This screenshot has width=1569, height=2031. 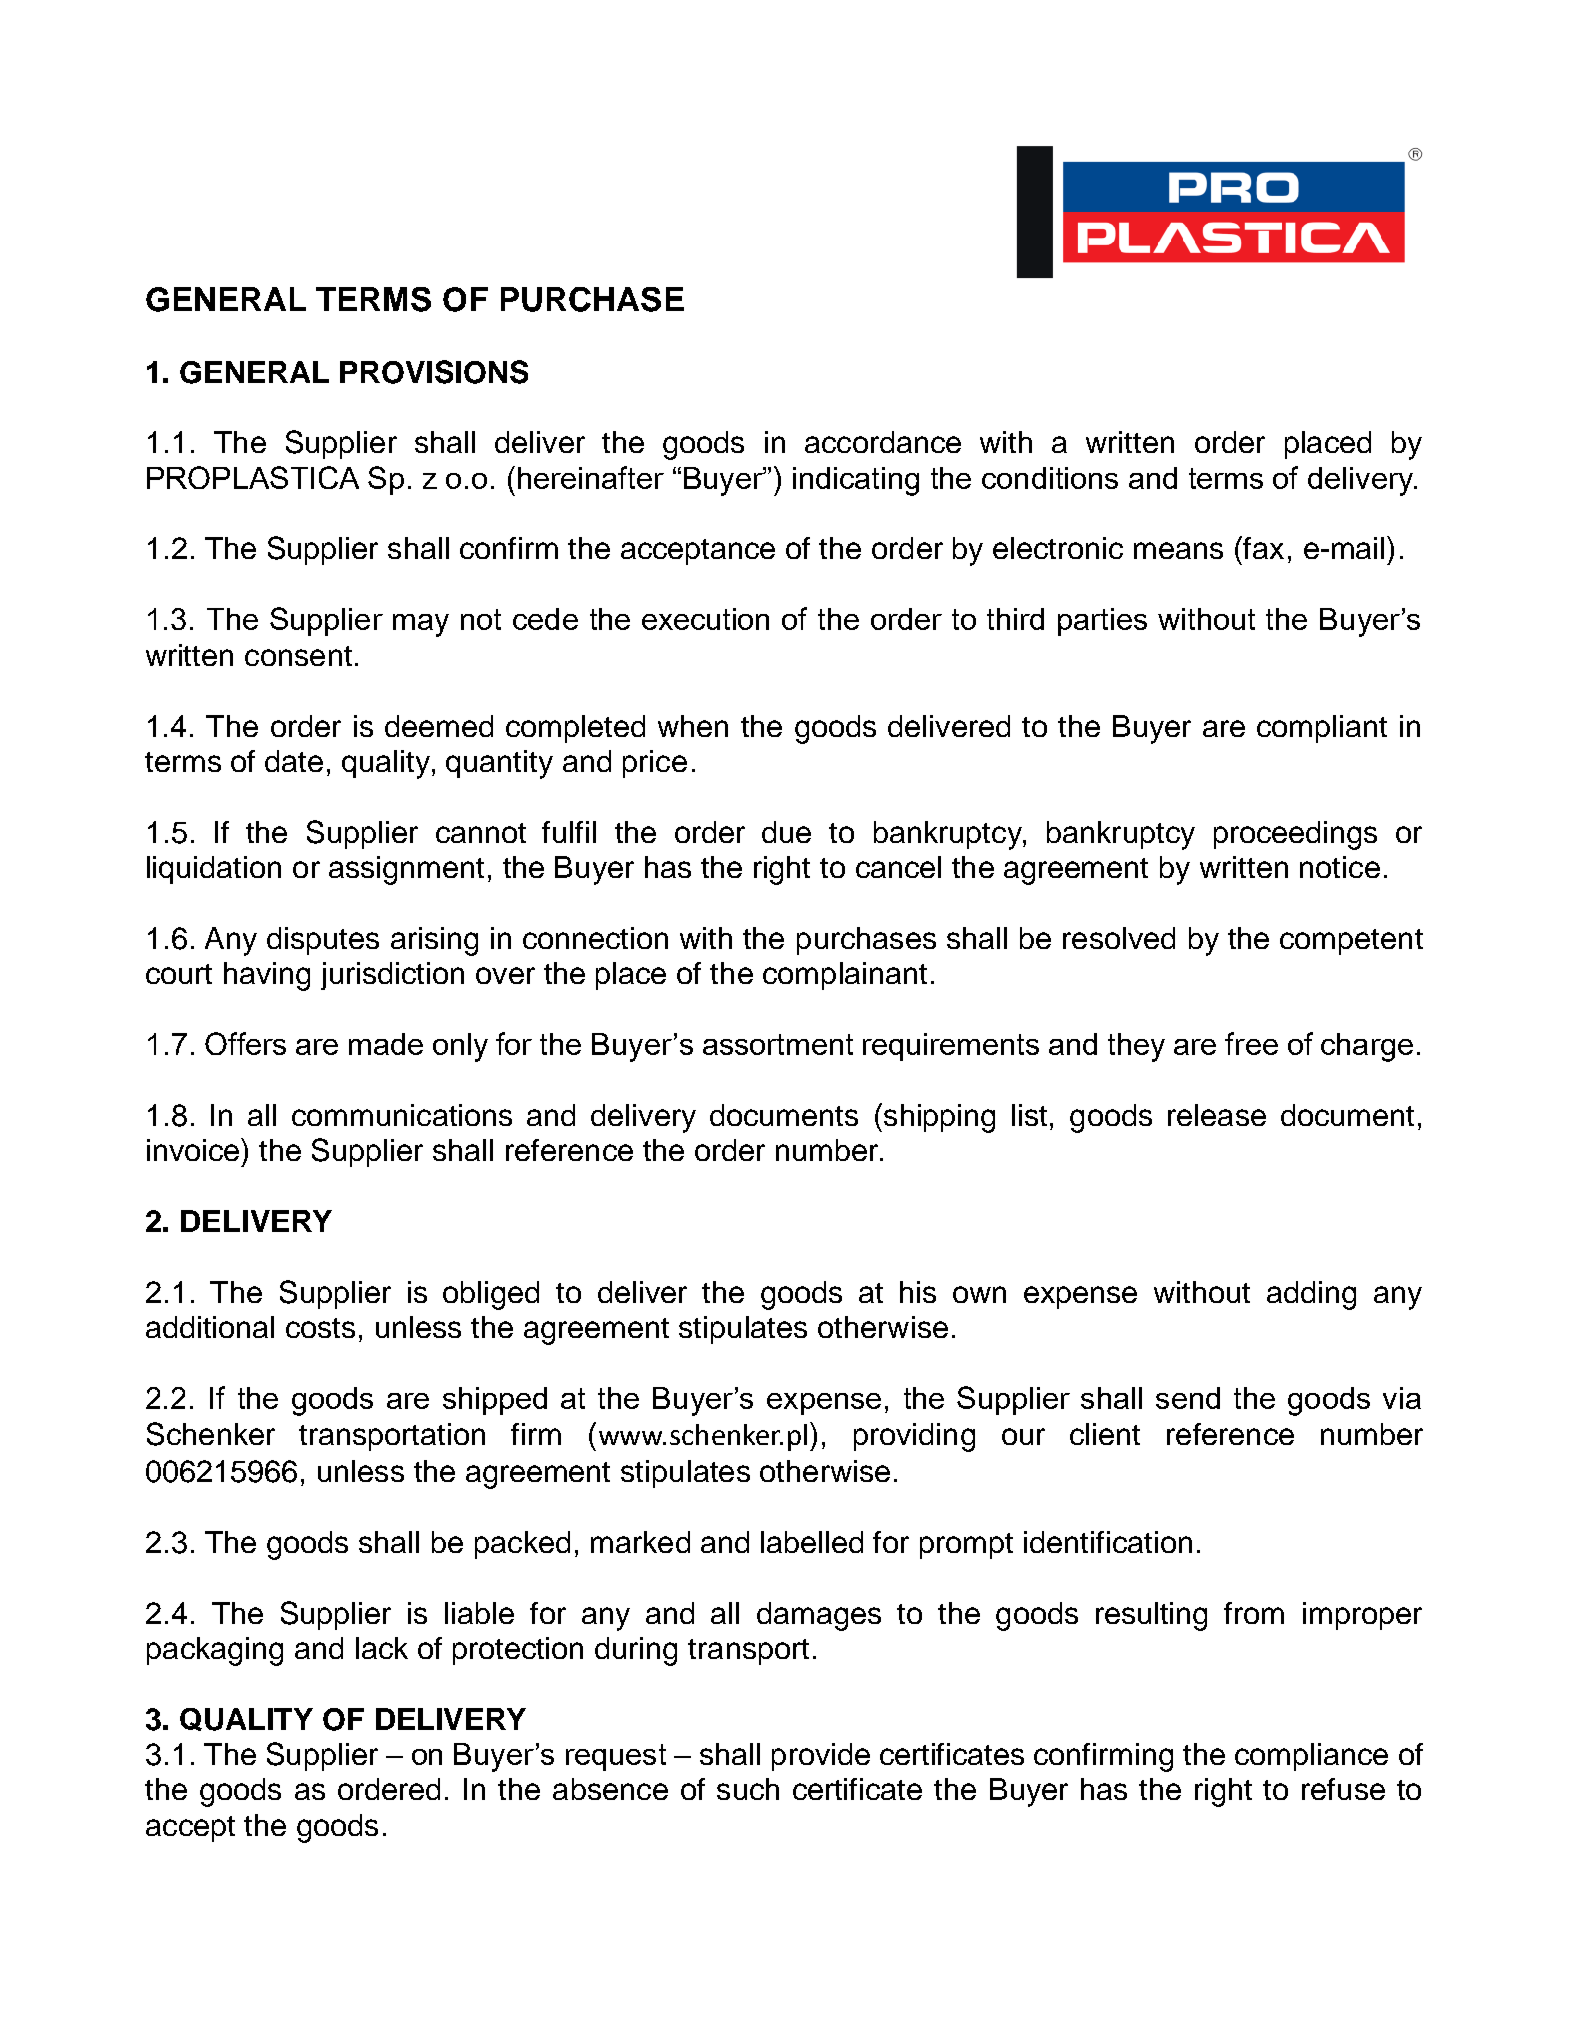 I want to click on lack, so click(x=382, y=1648).
